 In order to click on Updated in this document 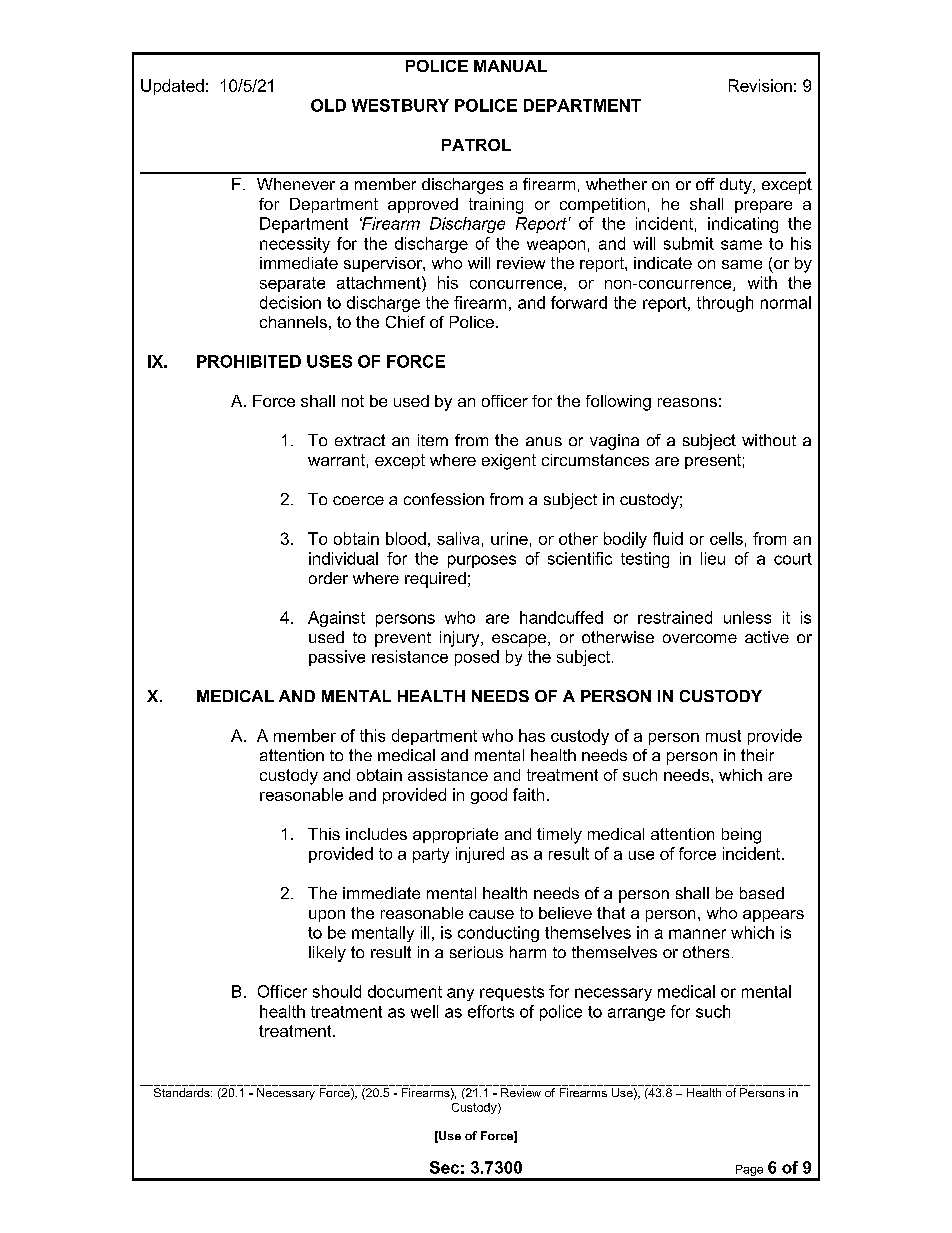, I will do `click(172, 87)`.
